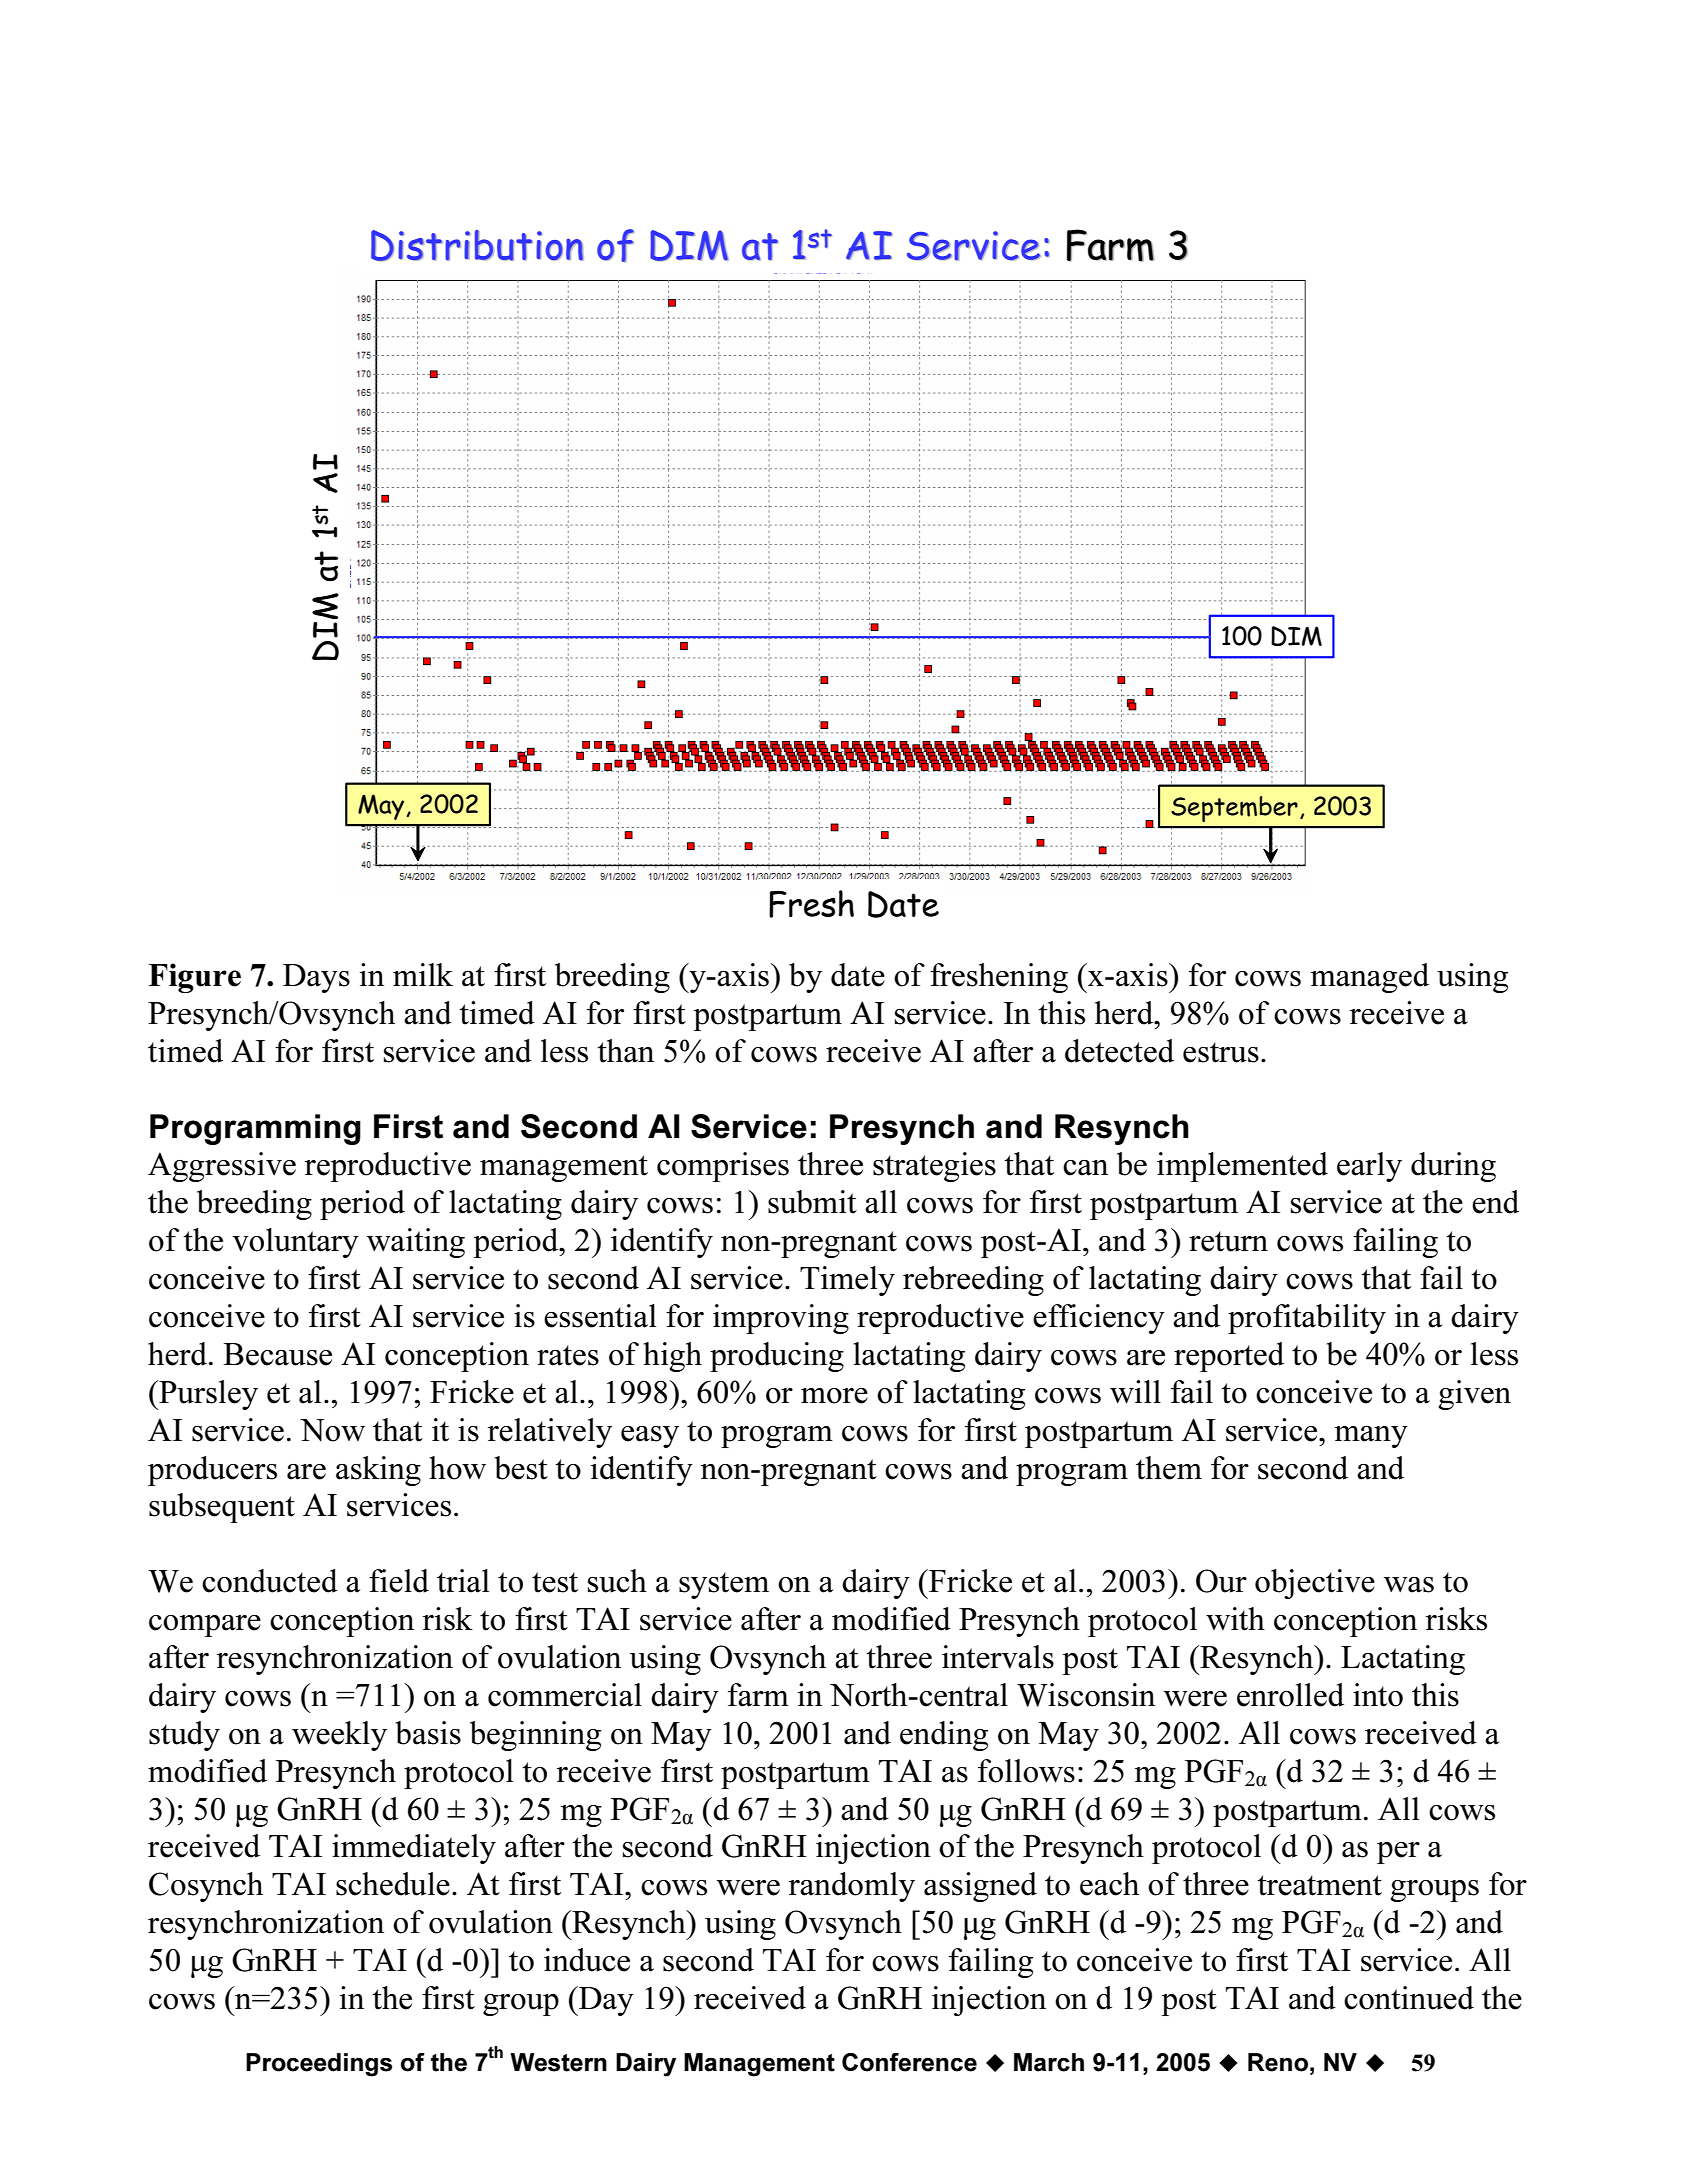 The image size is (1681, 2175). I want to click on voluntary, so click(295, 1243).
